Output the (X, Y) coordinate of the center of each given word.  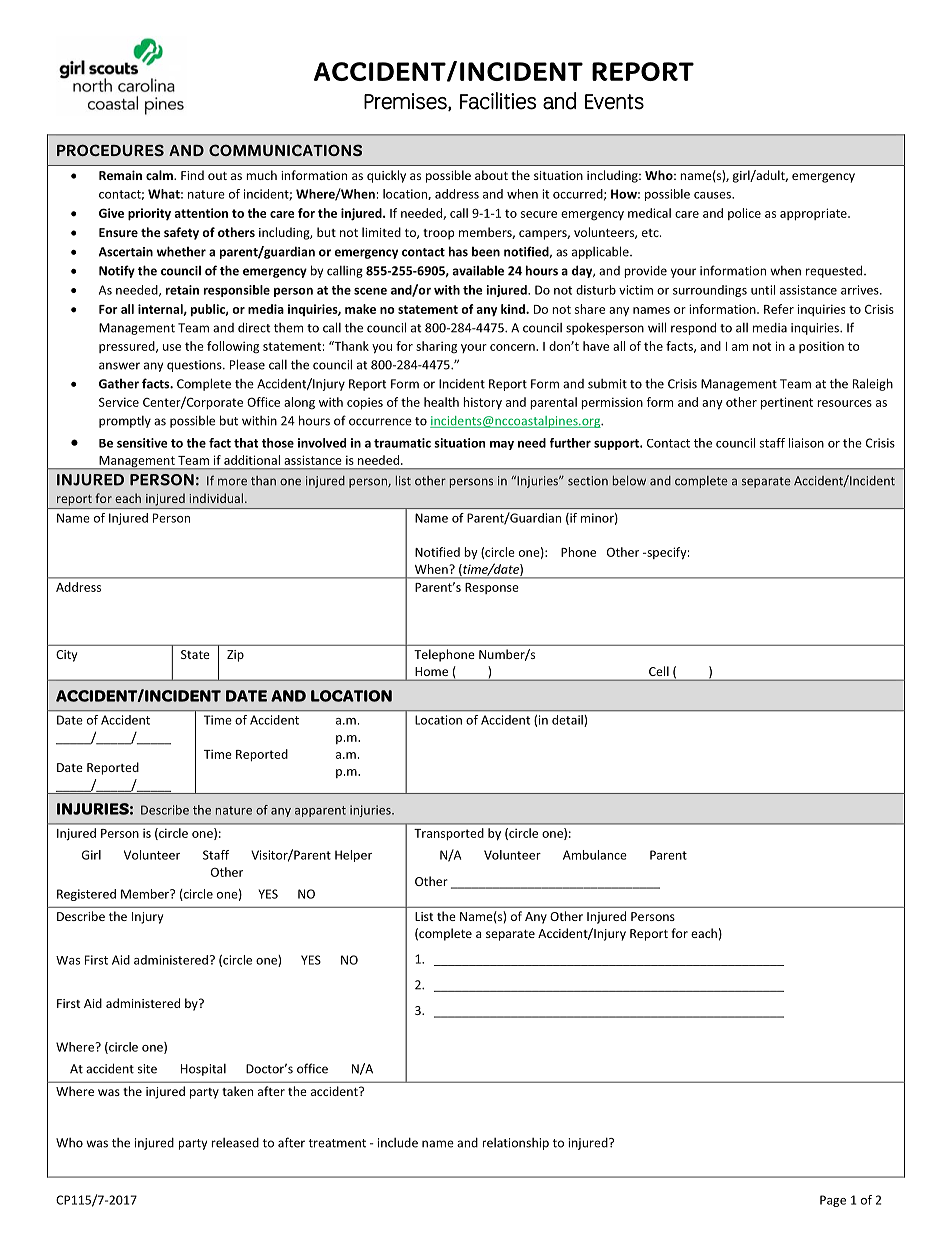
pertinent (787, 403)
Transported (449, 834)
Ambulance (595, 855)
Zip (235, 656)
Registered (86, 895)
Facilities (498, 101)
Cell (659, 671)
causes (713, 195)
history (482, 403)
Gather (119, 383)
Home (431, 671)
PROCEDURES (110, 150)
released (235, 1143)
